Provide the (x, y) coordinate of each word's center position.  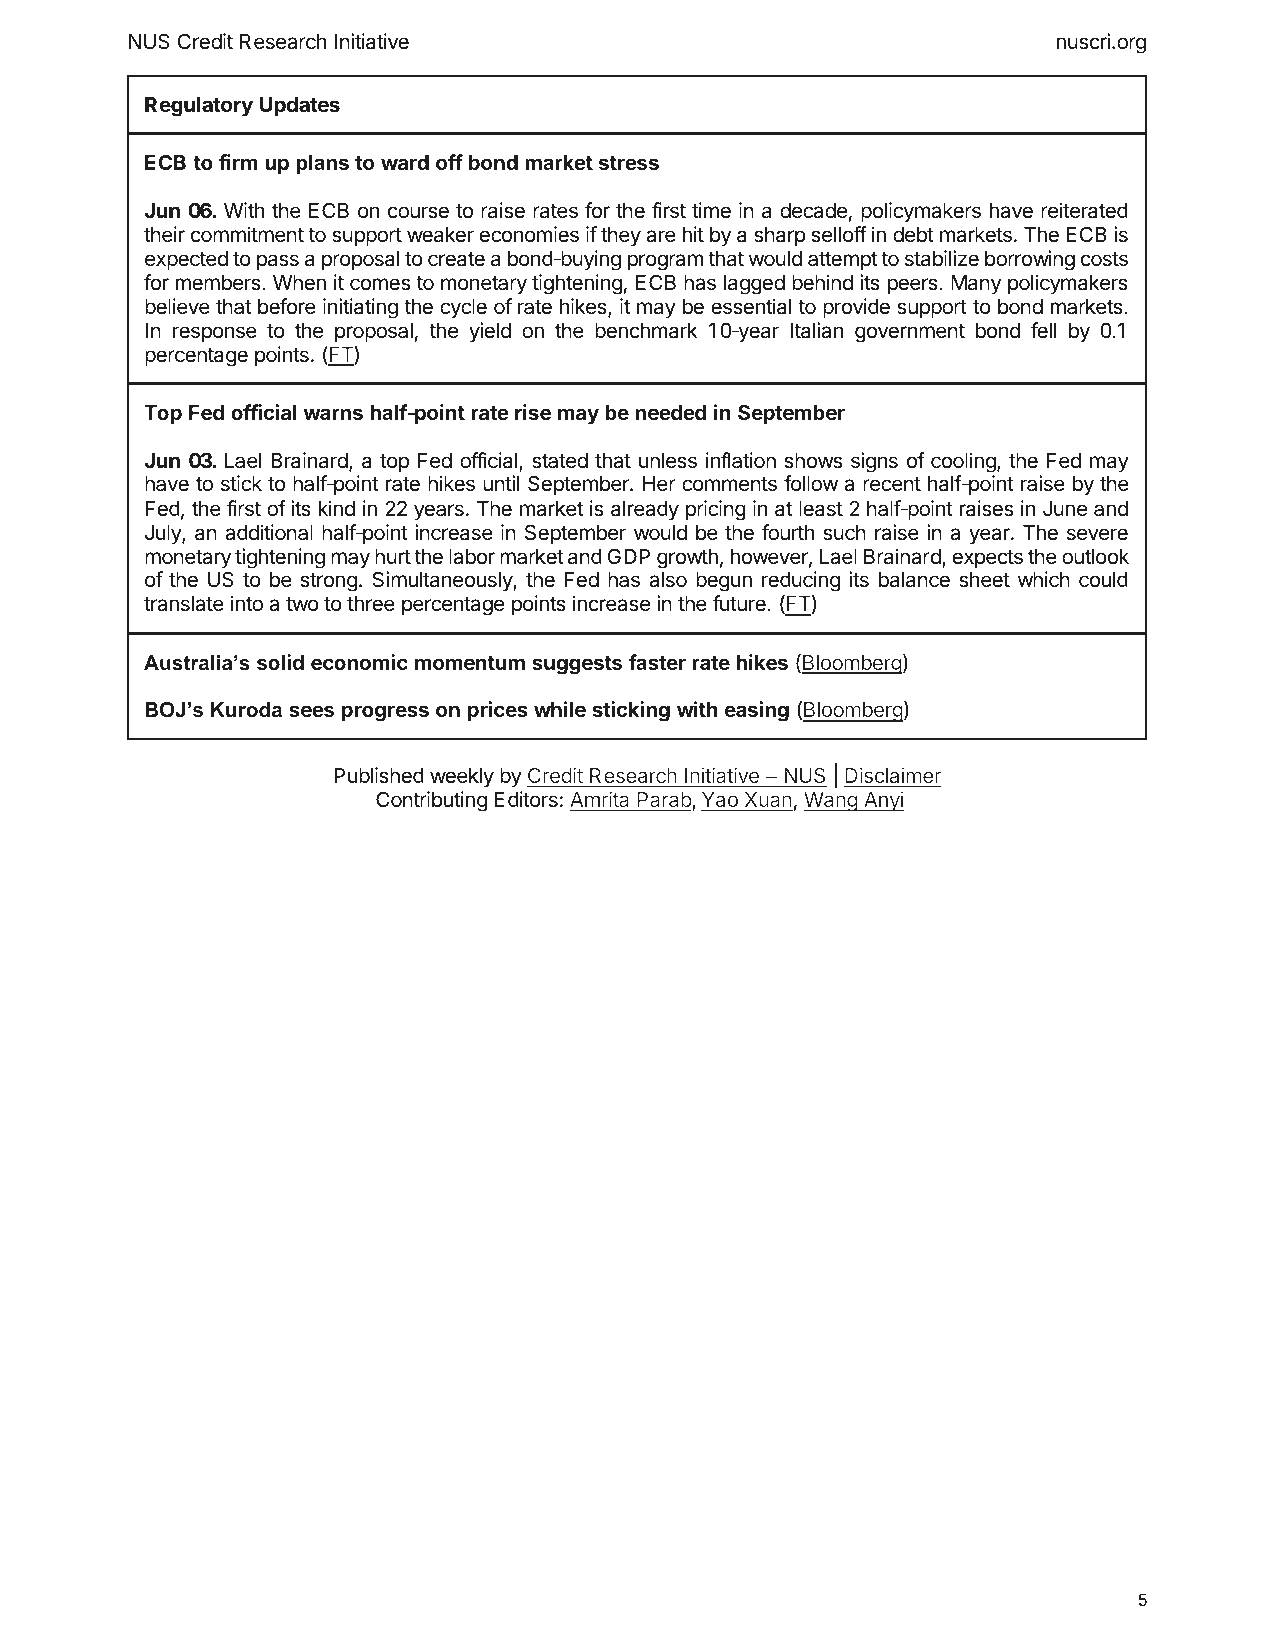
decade (813, 211)
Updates (300, 107)
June (1065, 509)
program (665, 262)
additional (269, 532)
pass (278, 262)
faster (657, 662)
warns (333, 414)
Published (379, 775)
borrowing (1030, 260)
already (645, 511)
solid (280, 662)
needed (670, 412)
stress (629, 163)
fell (1043, 330)
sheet (984, 580)
